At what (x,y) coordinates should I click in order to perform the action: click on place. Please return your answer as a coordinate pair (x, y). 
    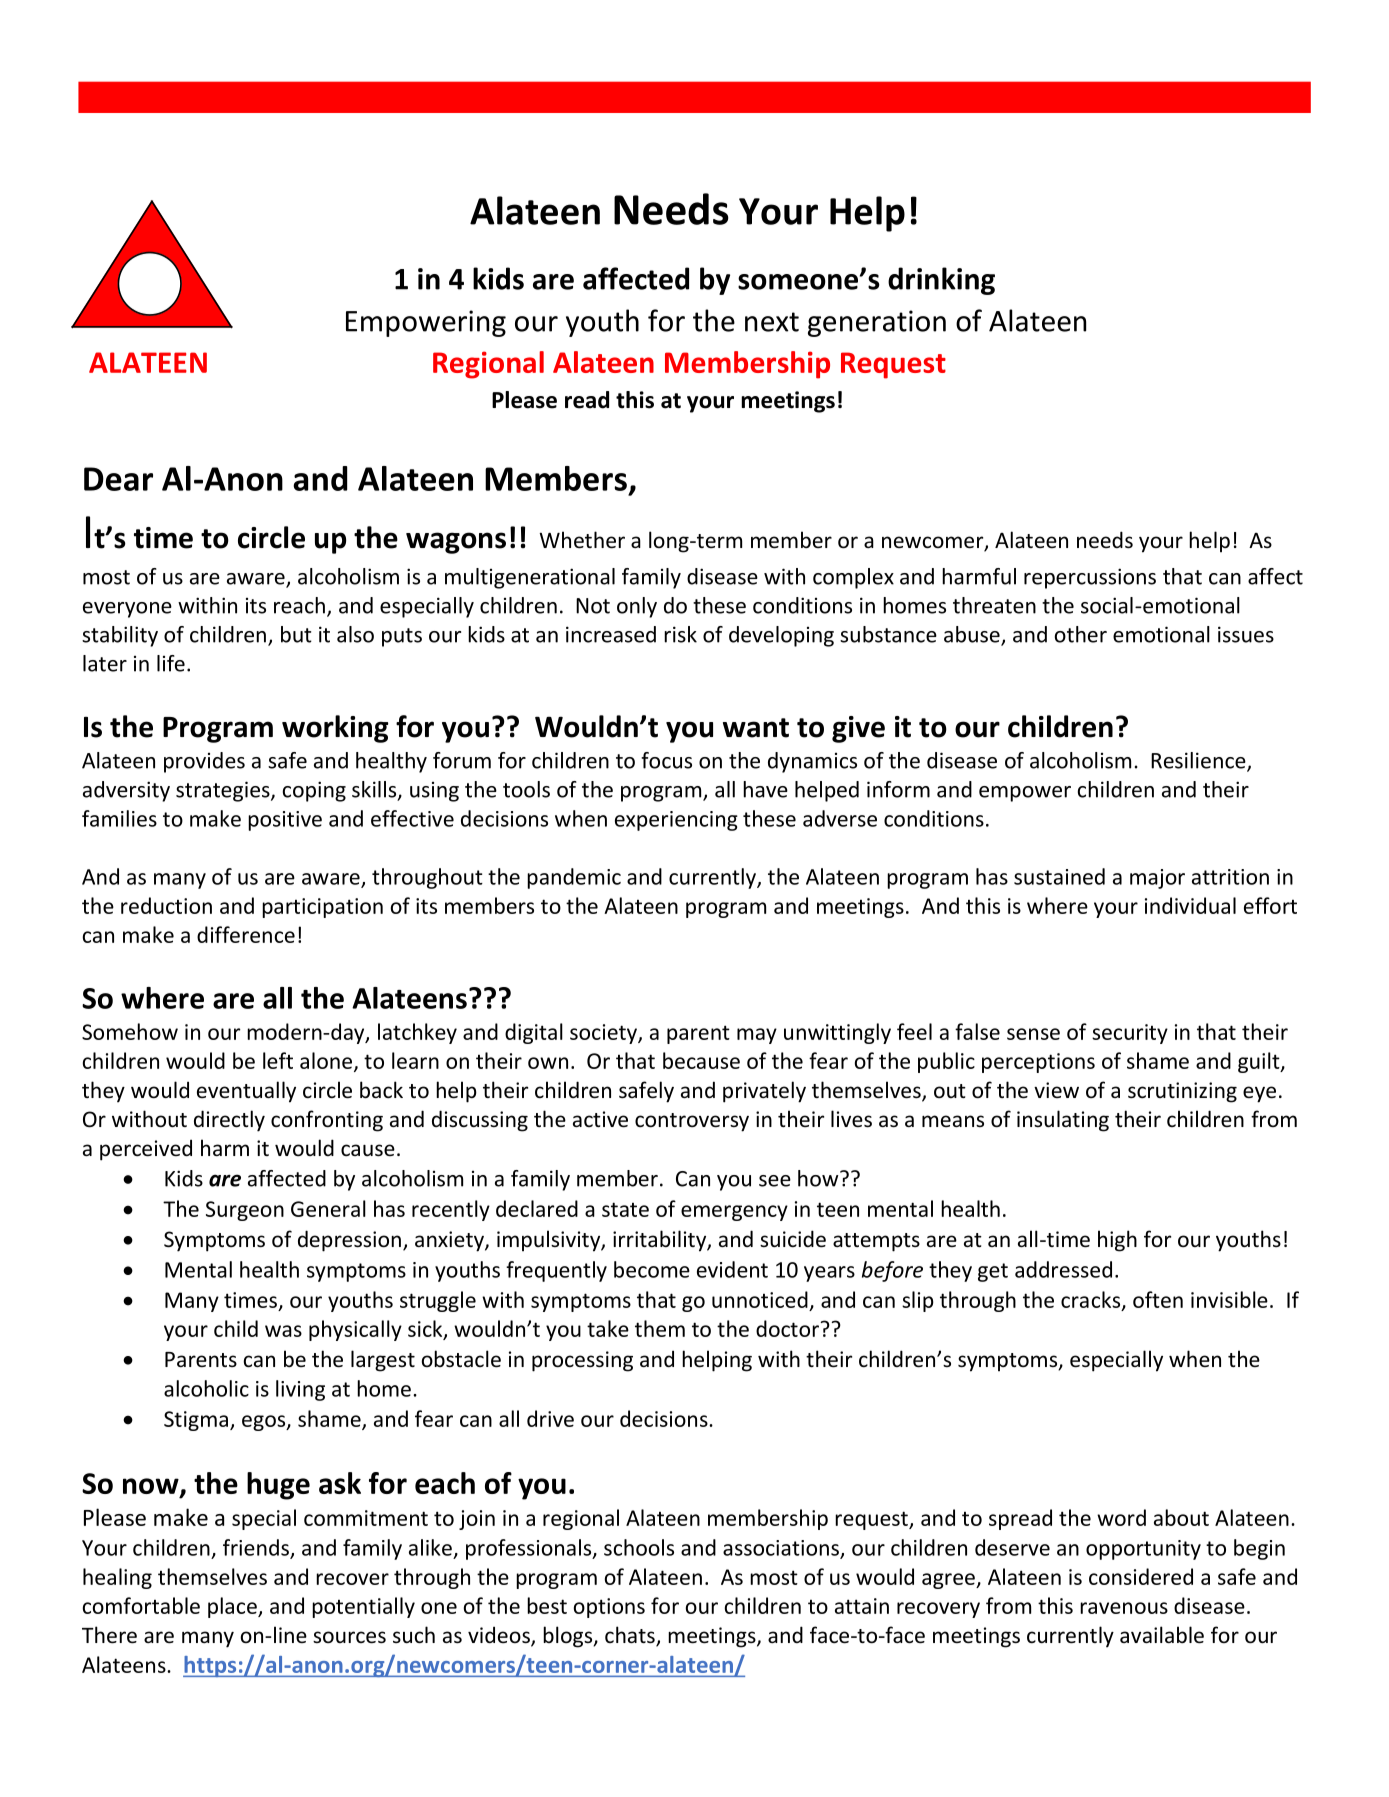
    Looking at the image, I should click on (233, 1607).
